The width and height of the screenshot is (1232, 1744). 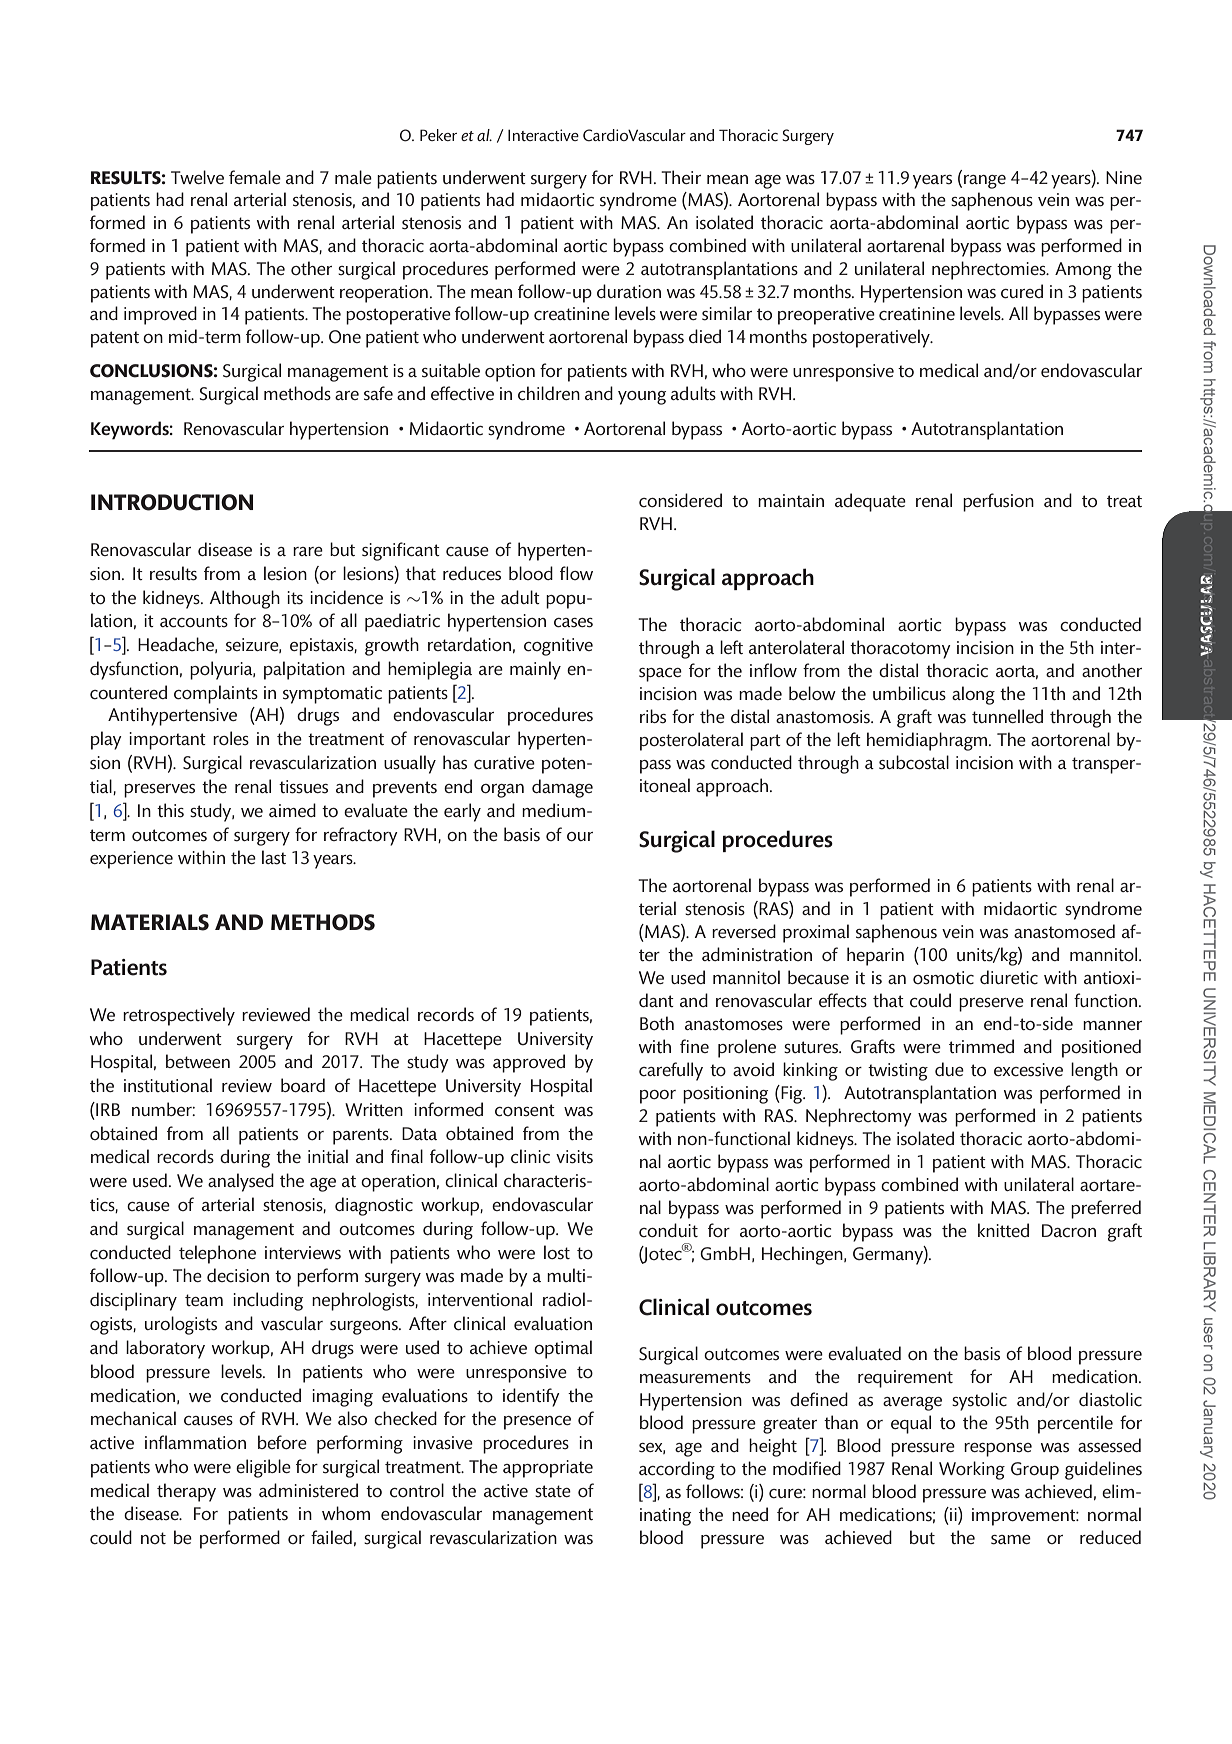 What do you see at coordinates (1003, 1230) in the screenshot?
I see `knitted` at bounding box center [1003, 1230].
